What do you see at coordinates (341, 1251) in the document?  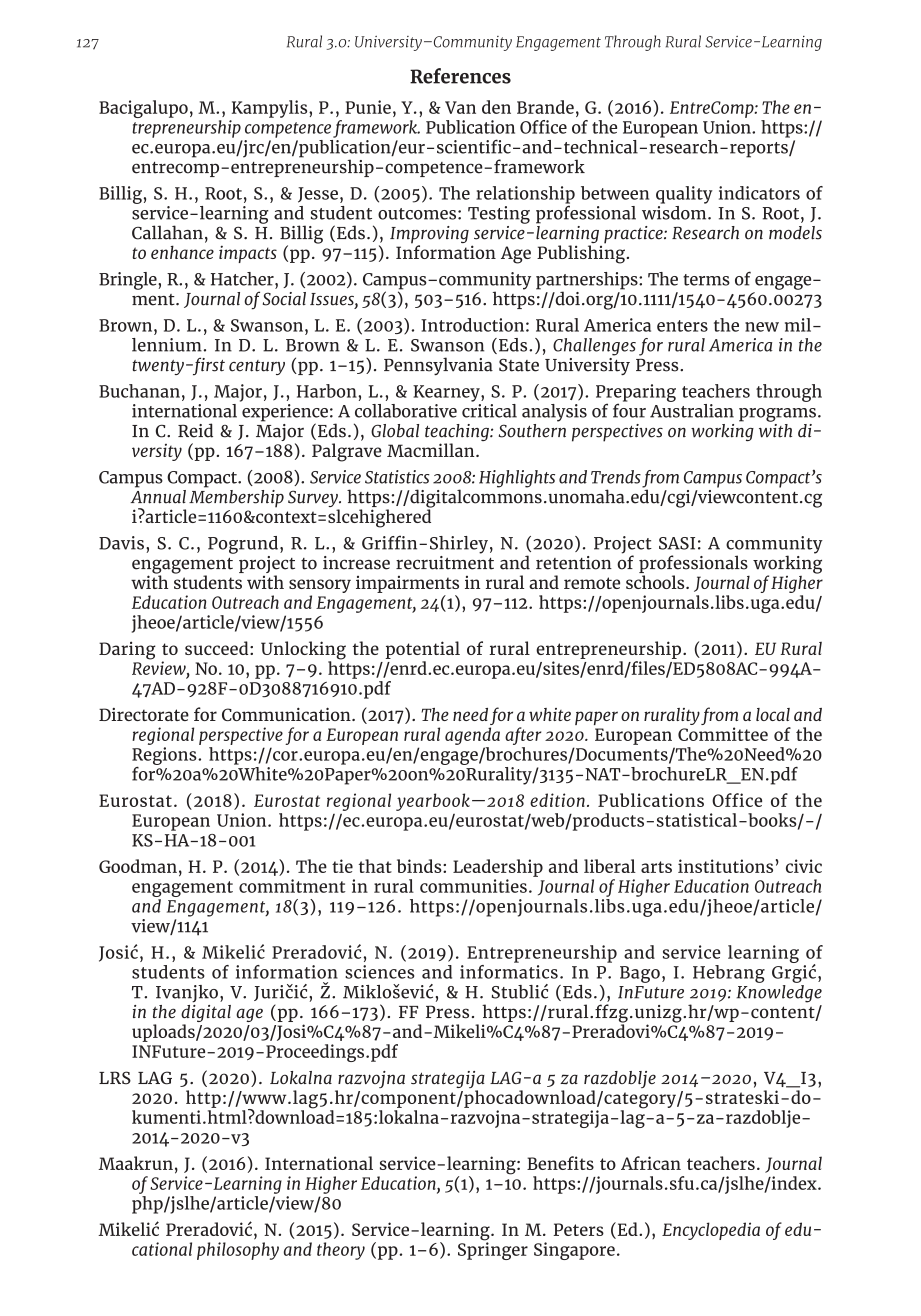 I see `theory` at bounding box center [341, 1251].
